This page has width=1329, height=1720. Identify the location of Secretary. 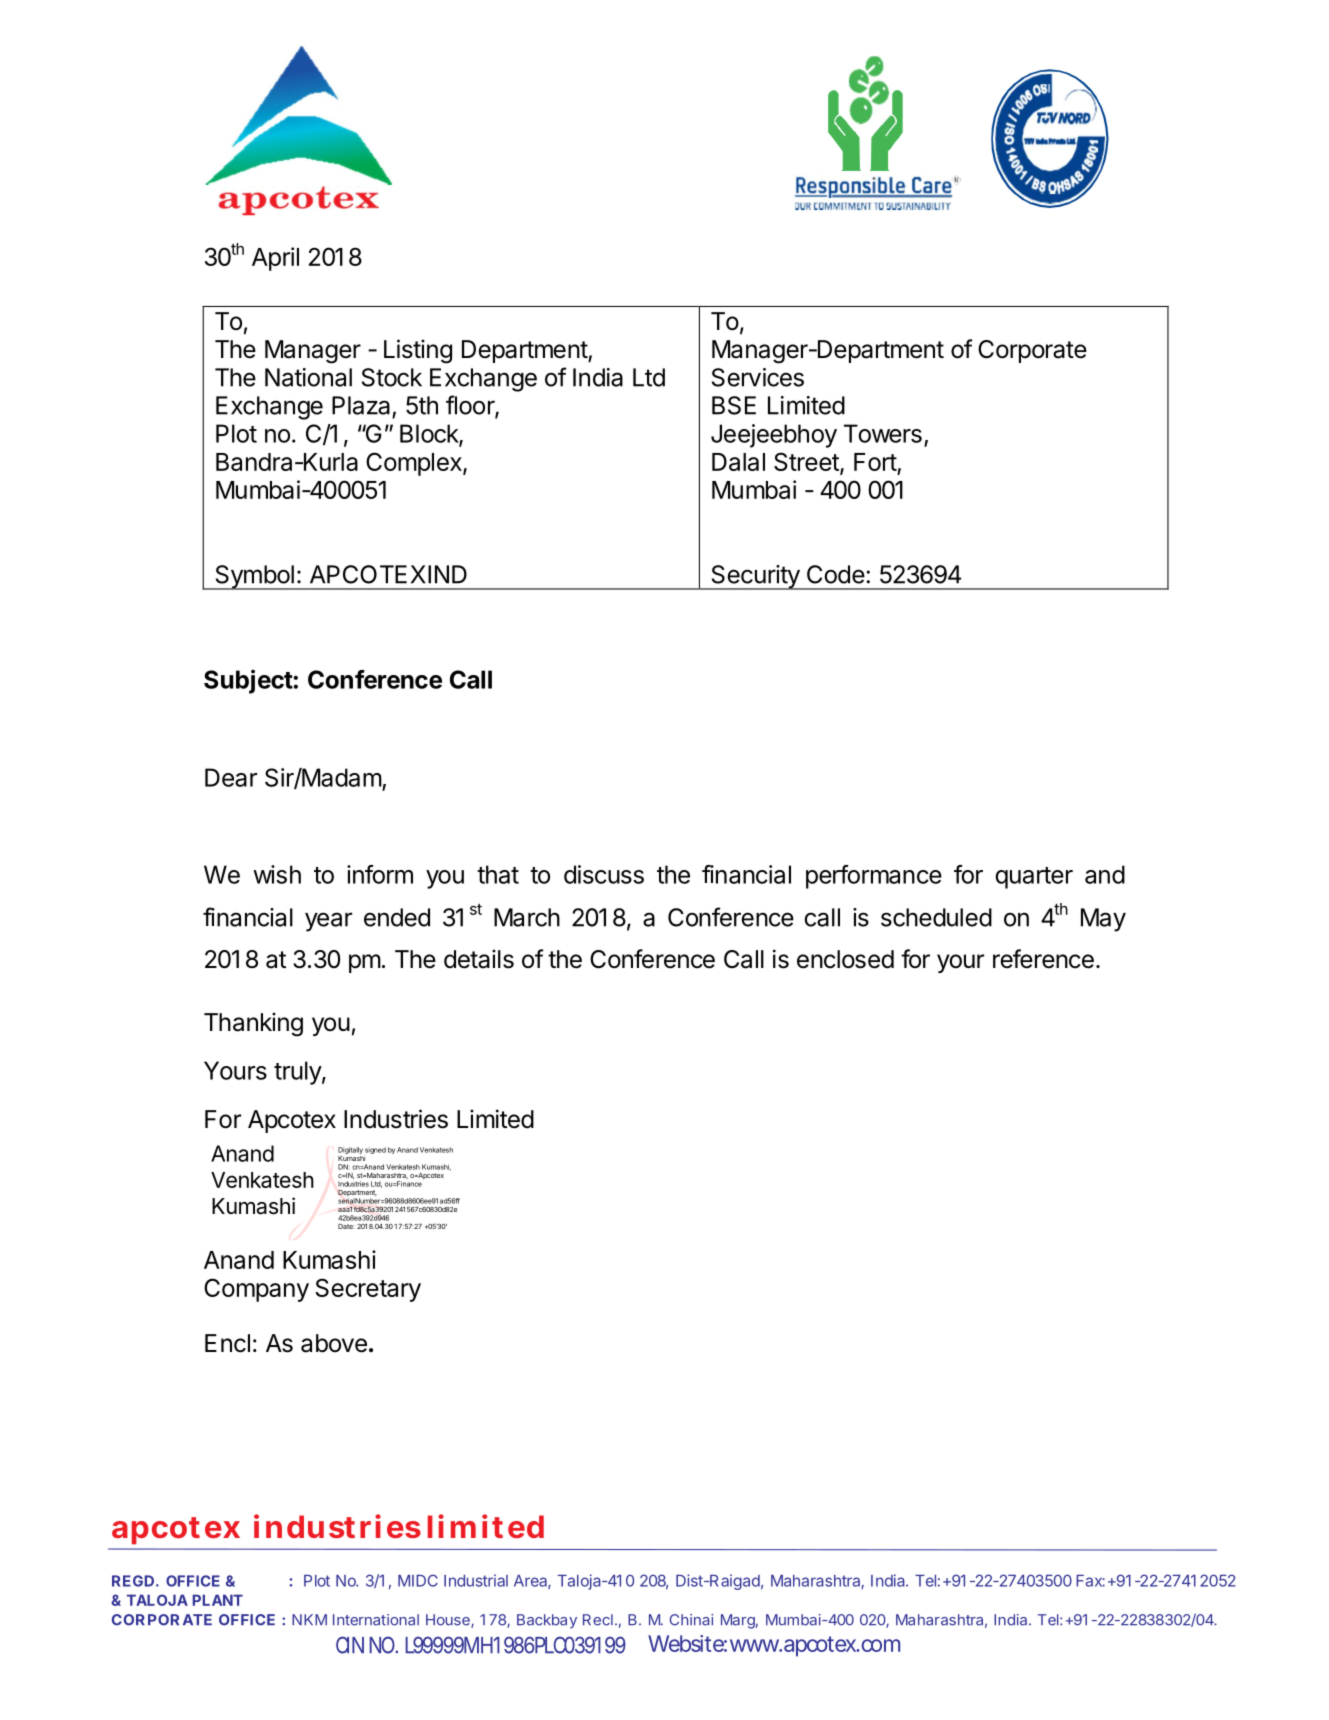
(368, 1290).
